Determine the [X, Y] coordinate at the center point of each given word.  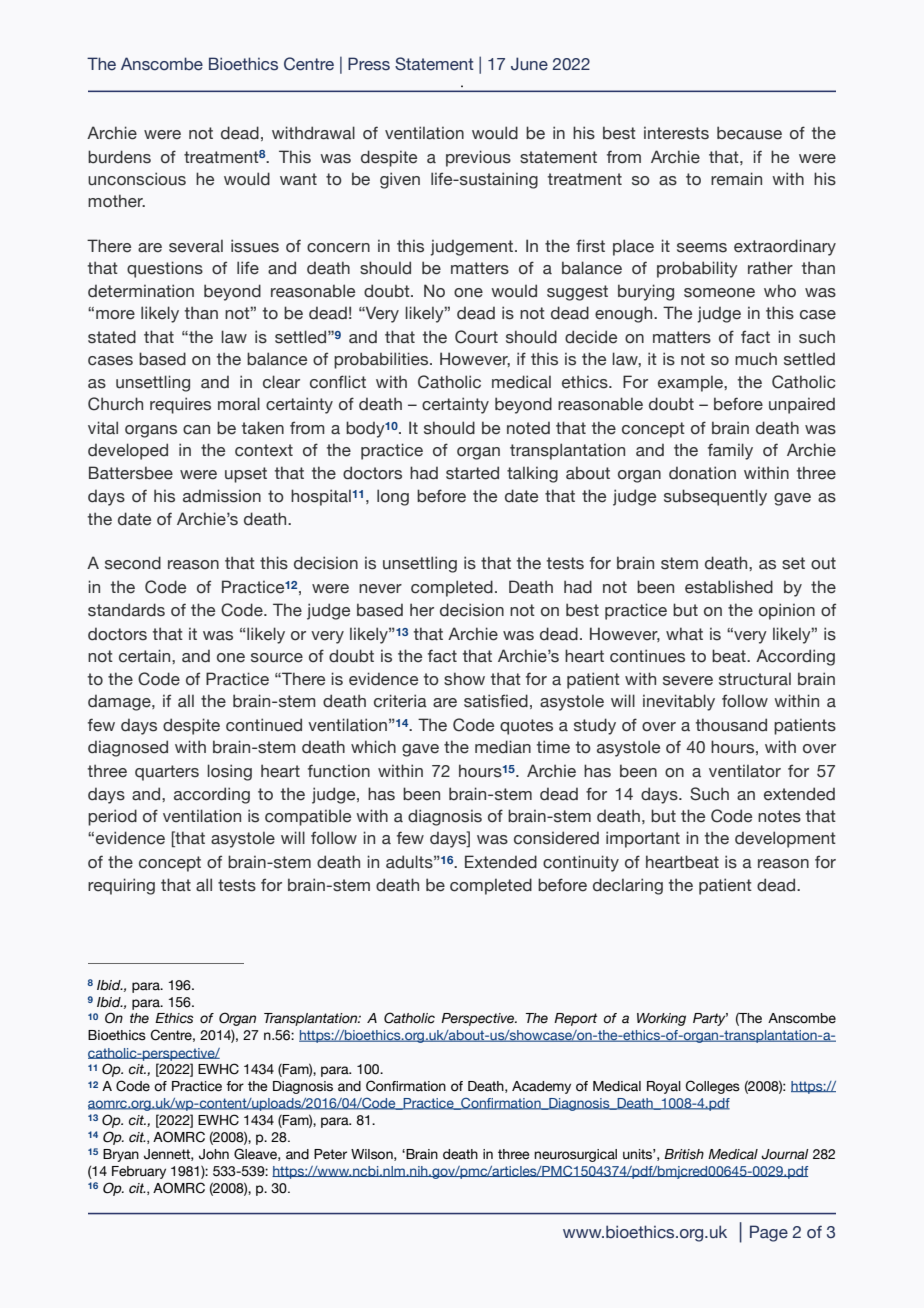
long [393, 497]
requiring [121, 886]
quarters [167, 773]
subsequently [715, 497]
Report [575, 1019]
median [503, 747]
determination [141, 291]
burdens [119, 157]
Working [661, 1019]
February [139, 1172]
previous [478, 158]
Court [476, 337]
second [133, 563]
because [749, 133]
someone [719, 293]
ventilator [745, 771]
